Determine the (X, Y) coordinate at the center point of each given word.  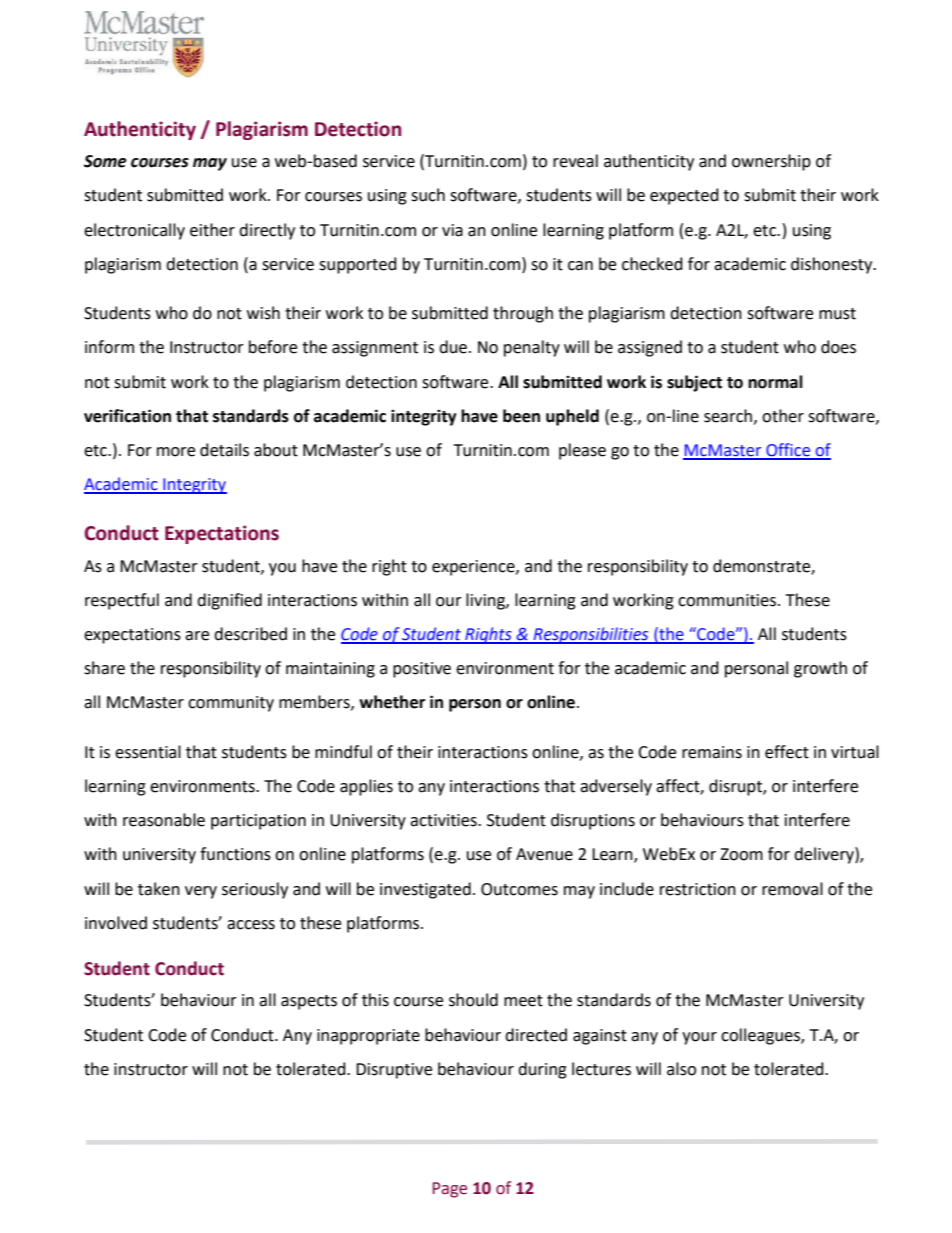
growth (820, 669)
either (212, 230)
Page (450, 1190)
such (428, 195)
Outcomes (519, 889)
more (176, 452)
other (783, 416)
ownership (771, 162)
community (231, 704)
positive (422, 670)
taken (159, 889)
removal (792, 889)
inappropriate (368, 1037)
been (521, 416)
